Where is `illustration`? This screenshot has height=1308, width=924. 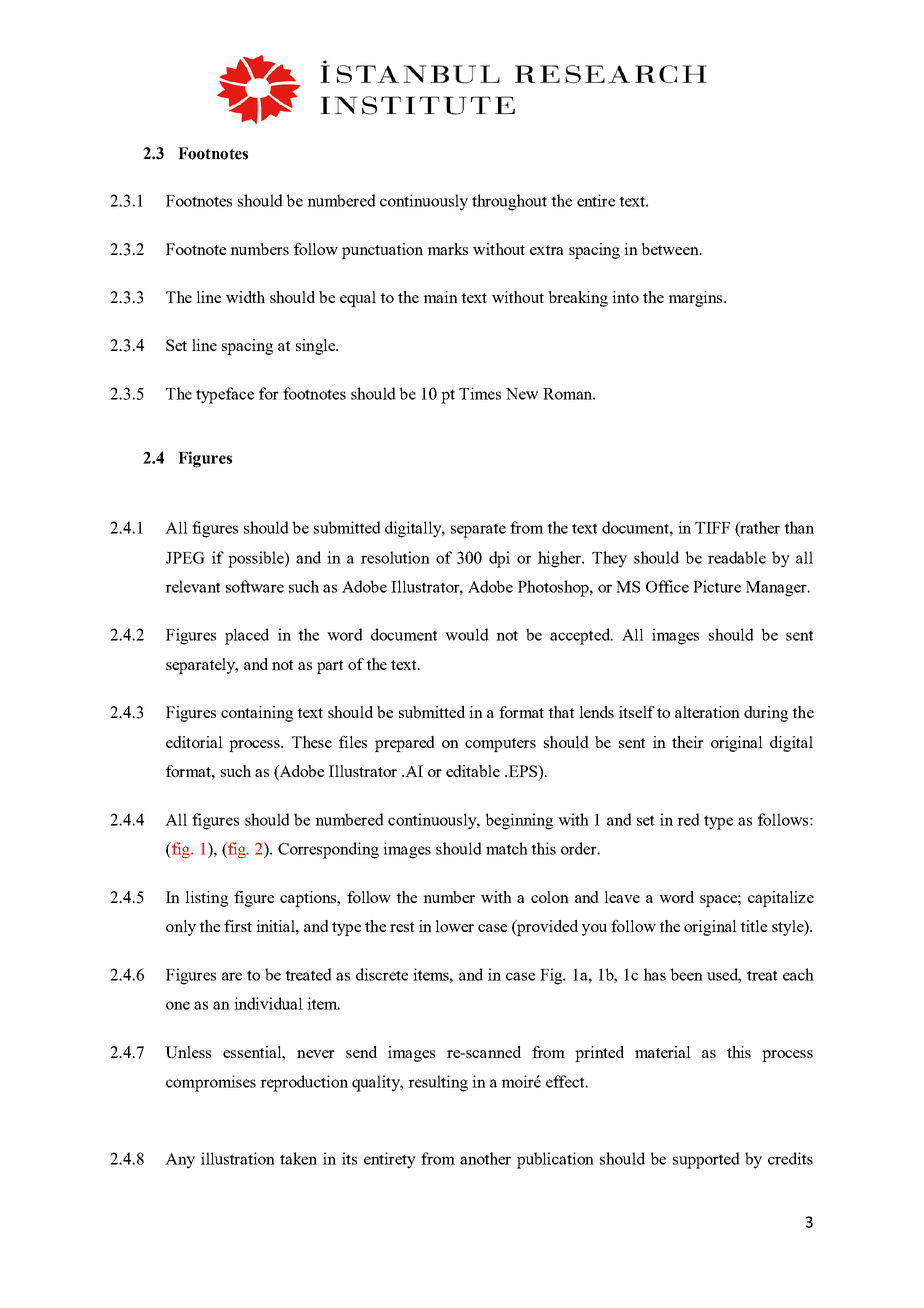 illustration is located at coordinates (238, 1158).
